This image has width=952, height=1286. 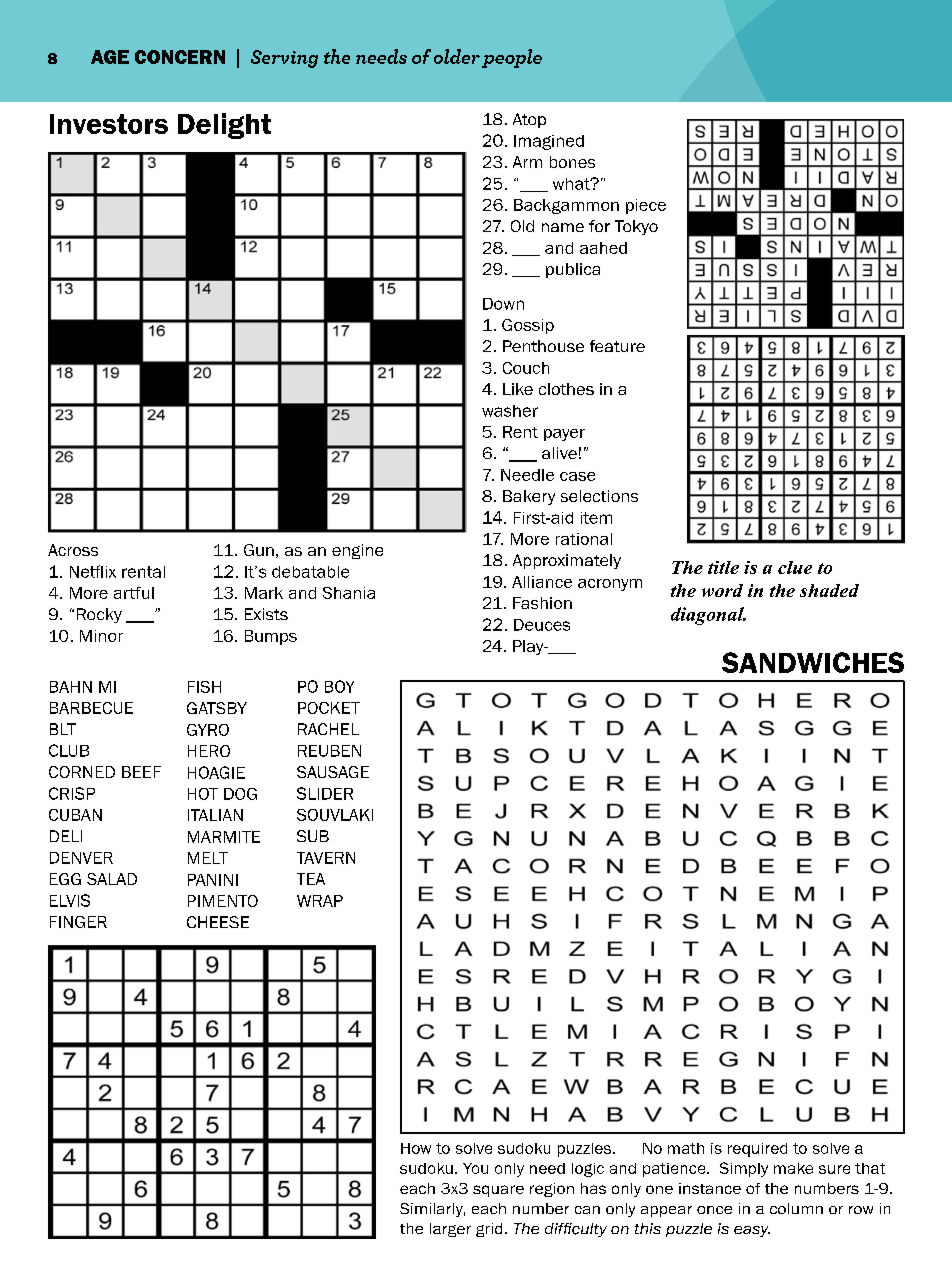 What do you see at coordinates (813, 662) in the image?
I see `SANDWICHES` at bounding box center [813, 662].
